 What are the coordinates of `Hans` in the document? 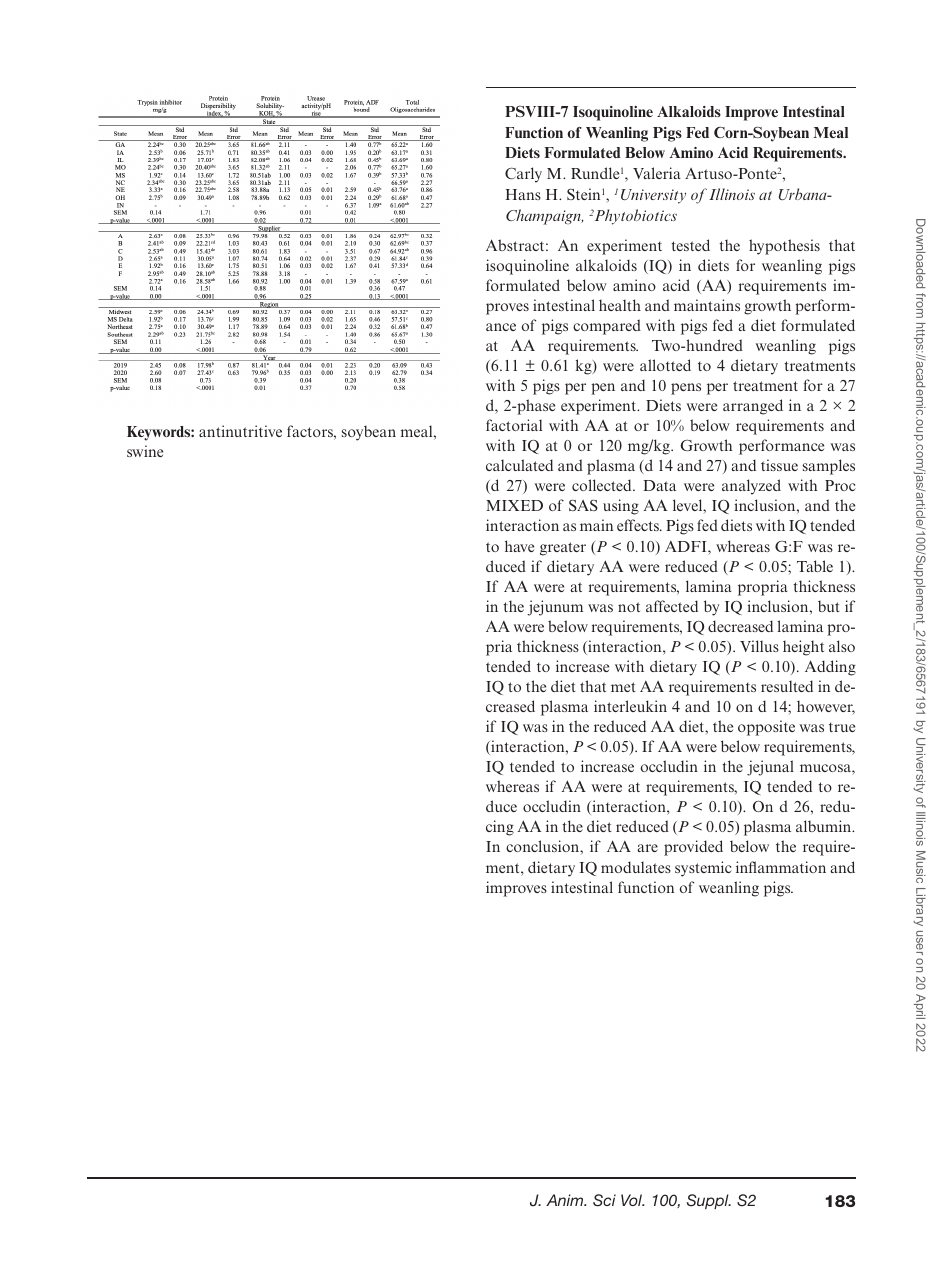 It's located at (523, 194).
